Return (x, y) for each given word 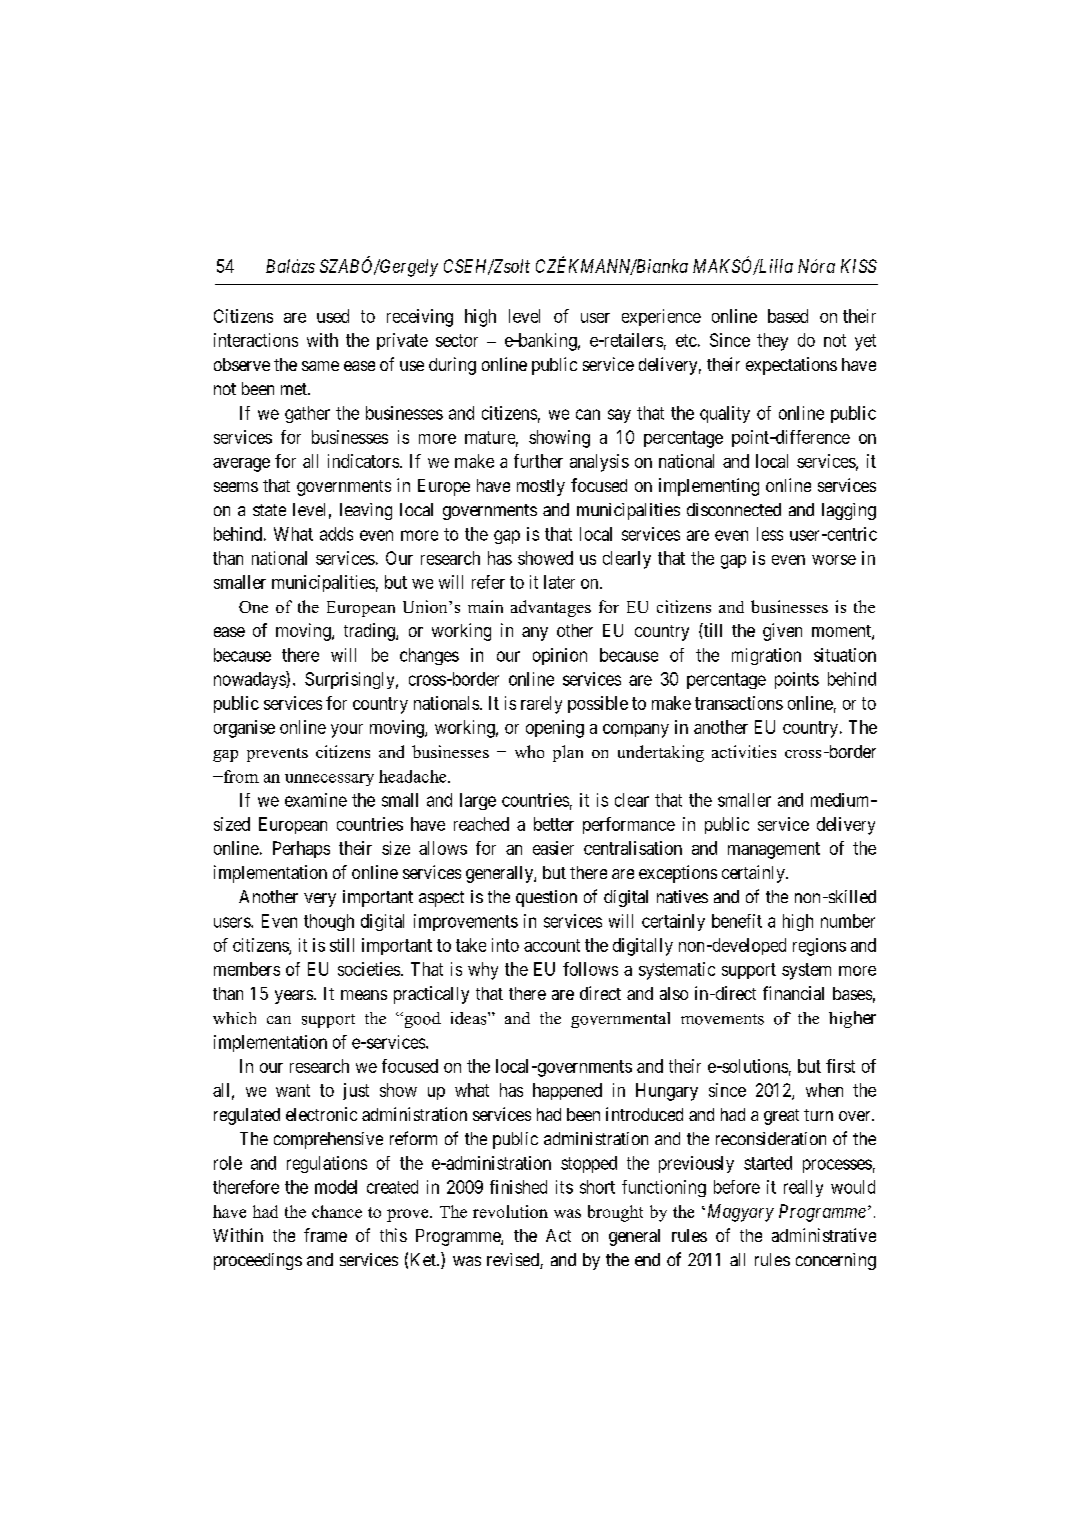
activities (744, 751)
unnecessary (329, 780)
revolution (510, 1211)
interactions (256, 340)
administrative (824, 1235)
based (788, 316)
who (529, 751)
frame (325, 1235)
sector (457, 340)
